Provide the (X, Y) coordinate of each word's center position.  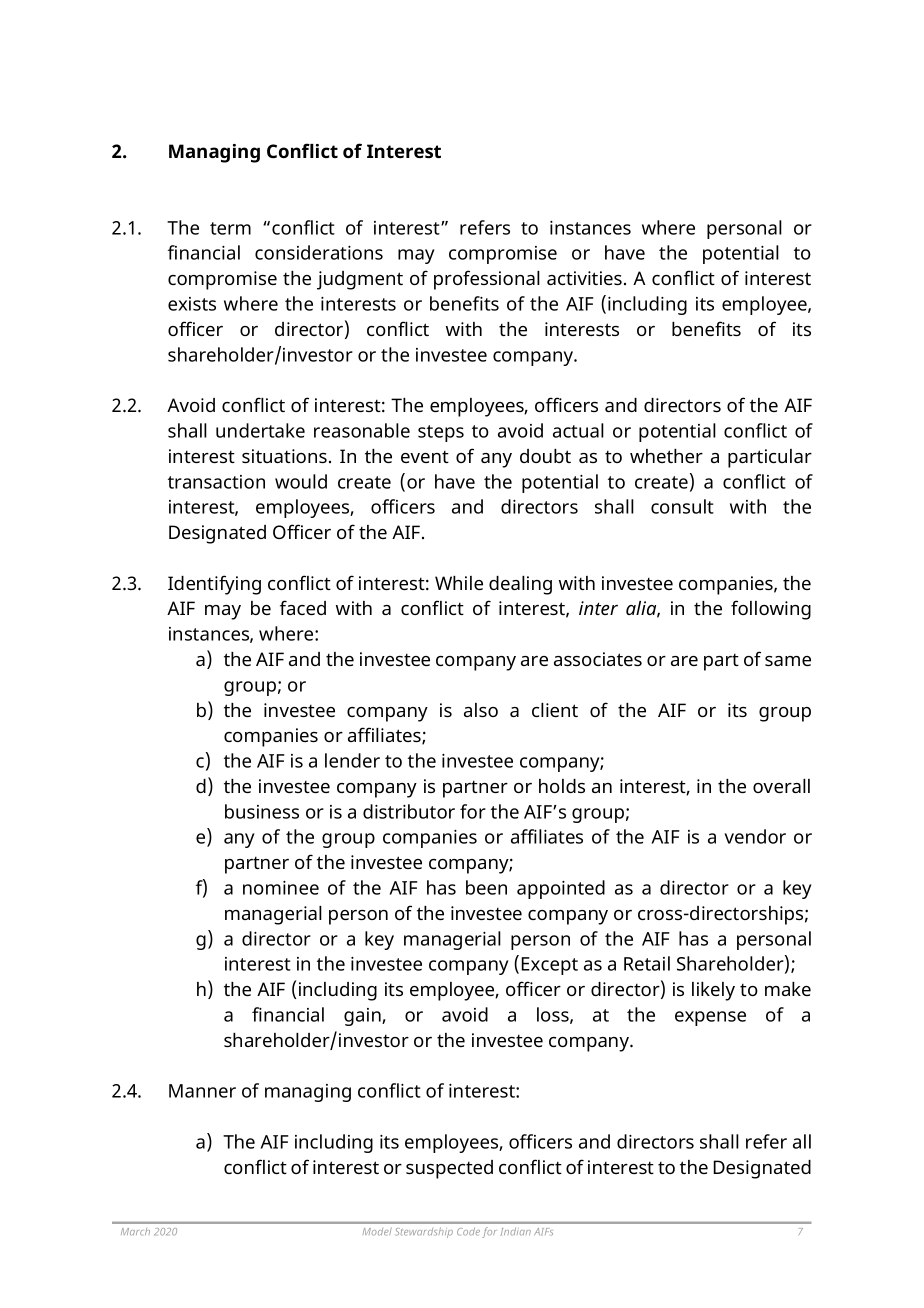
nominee (281, 888)
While (459, 583)
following (771, 610)
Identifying (214, 585)
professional (487, 280)
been (486, 887)
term (230, 228)
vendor (755, 836)
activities (586, 278)
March (135, 1232)
